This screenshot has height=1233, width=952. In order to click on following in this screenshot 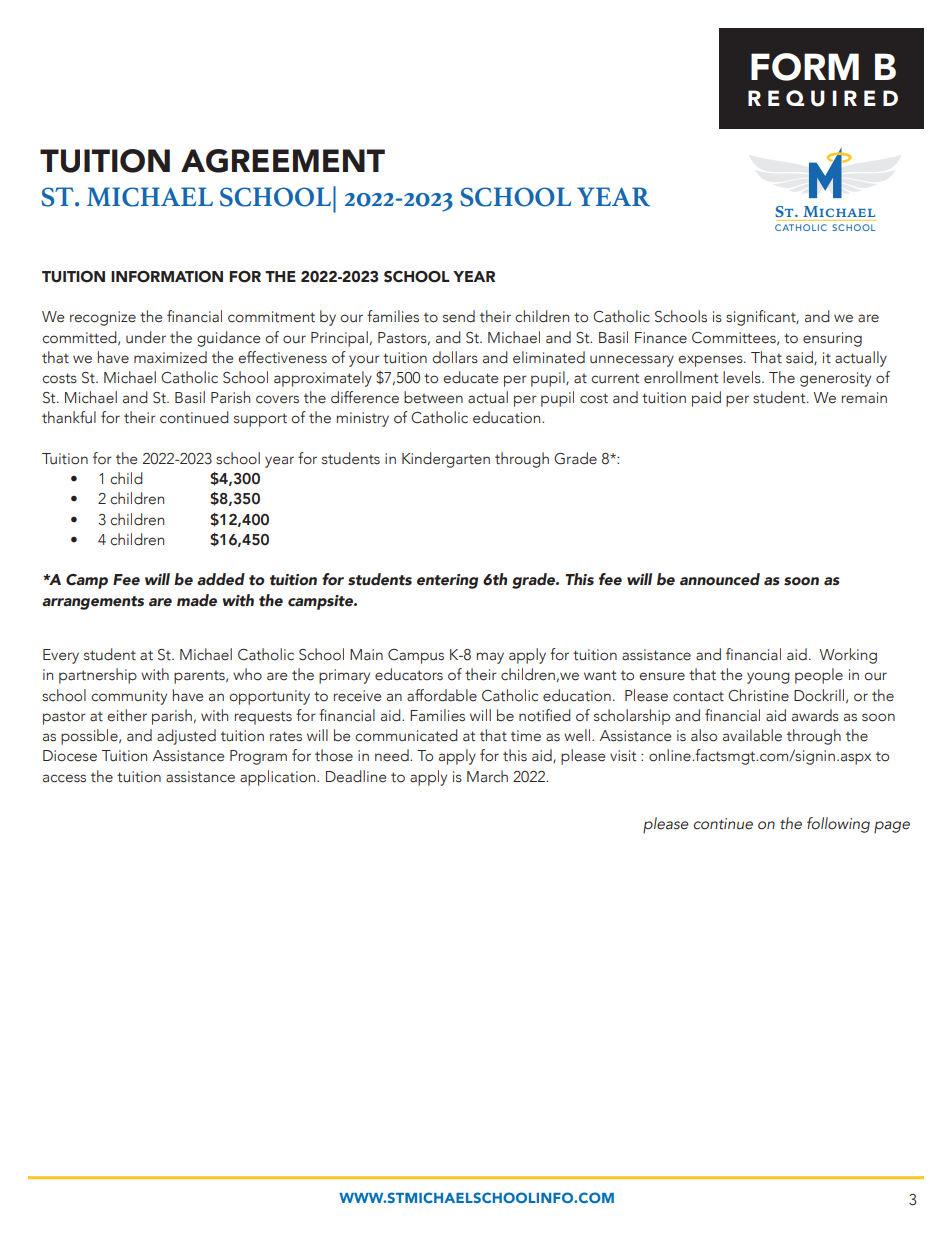, I will do `click(838, 825)`.
